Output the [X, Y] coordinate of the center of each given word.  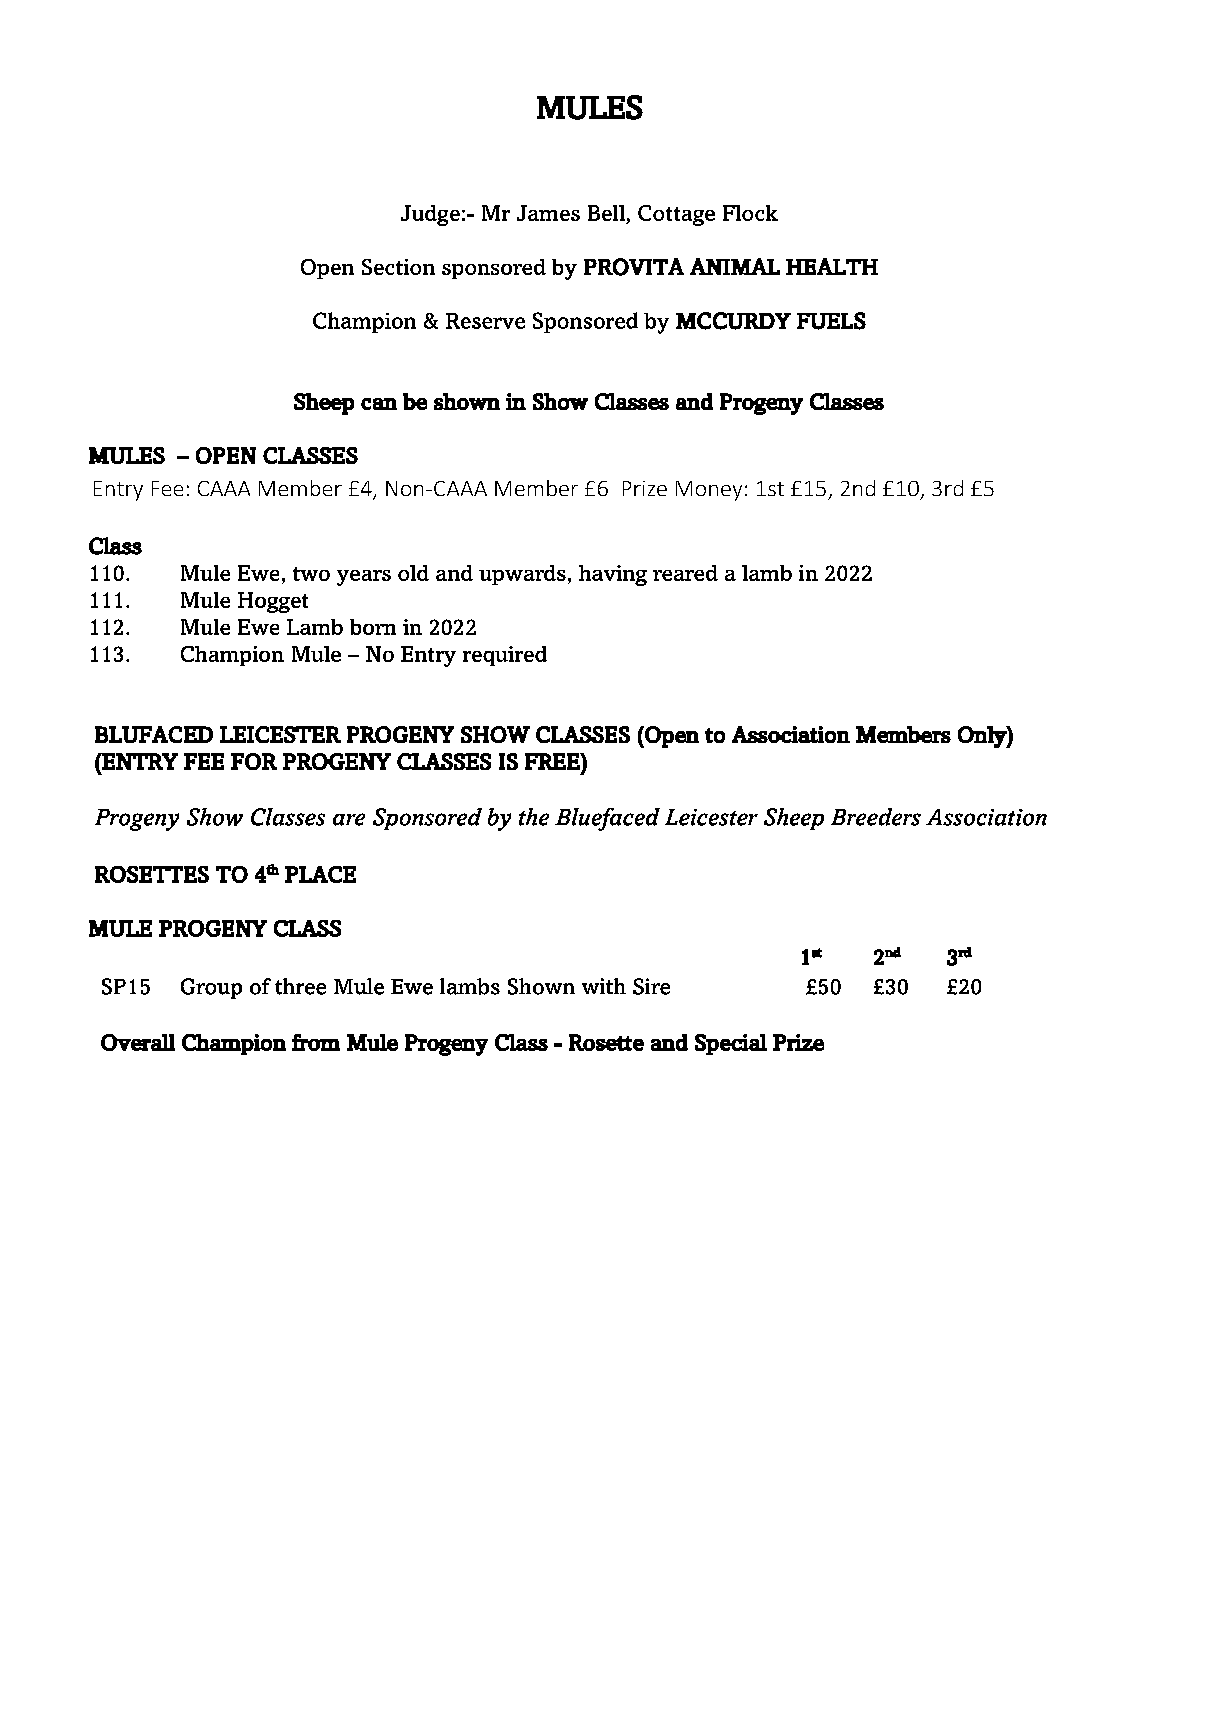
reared [685, 573]
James [548, 213]
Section [398, 267]
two [311, 574]
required [505, 656]
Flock [750, 213]
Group [211, 988]
